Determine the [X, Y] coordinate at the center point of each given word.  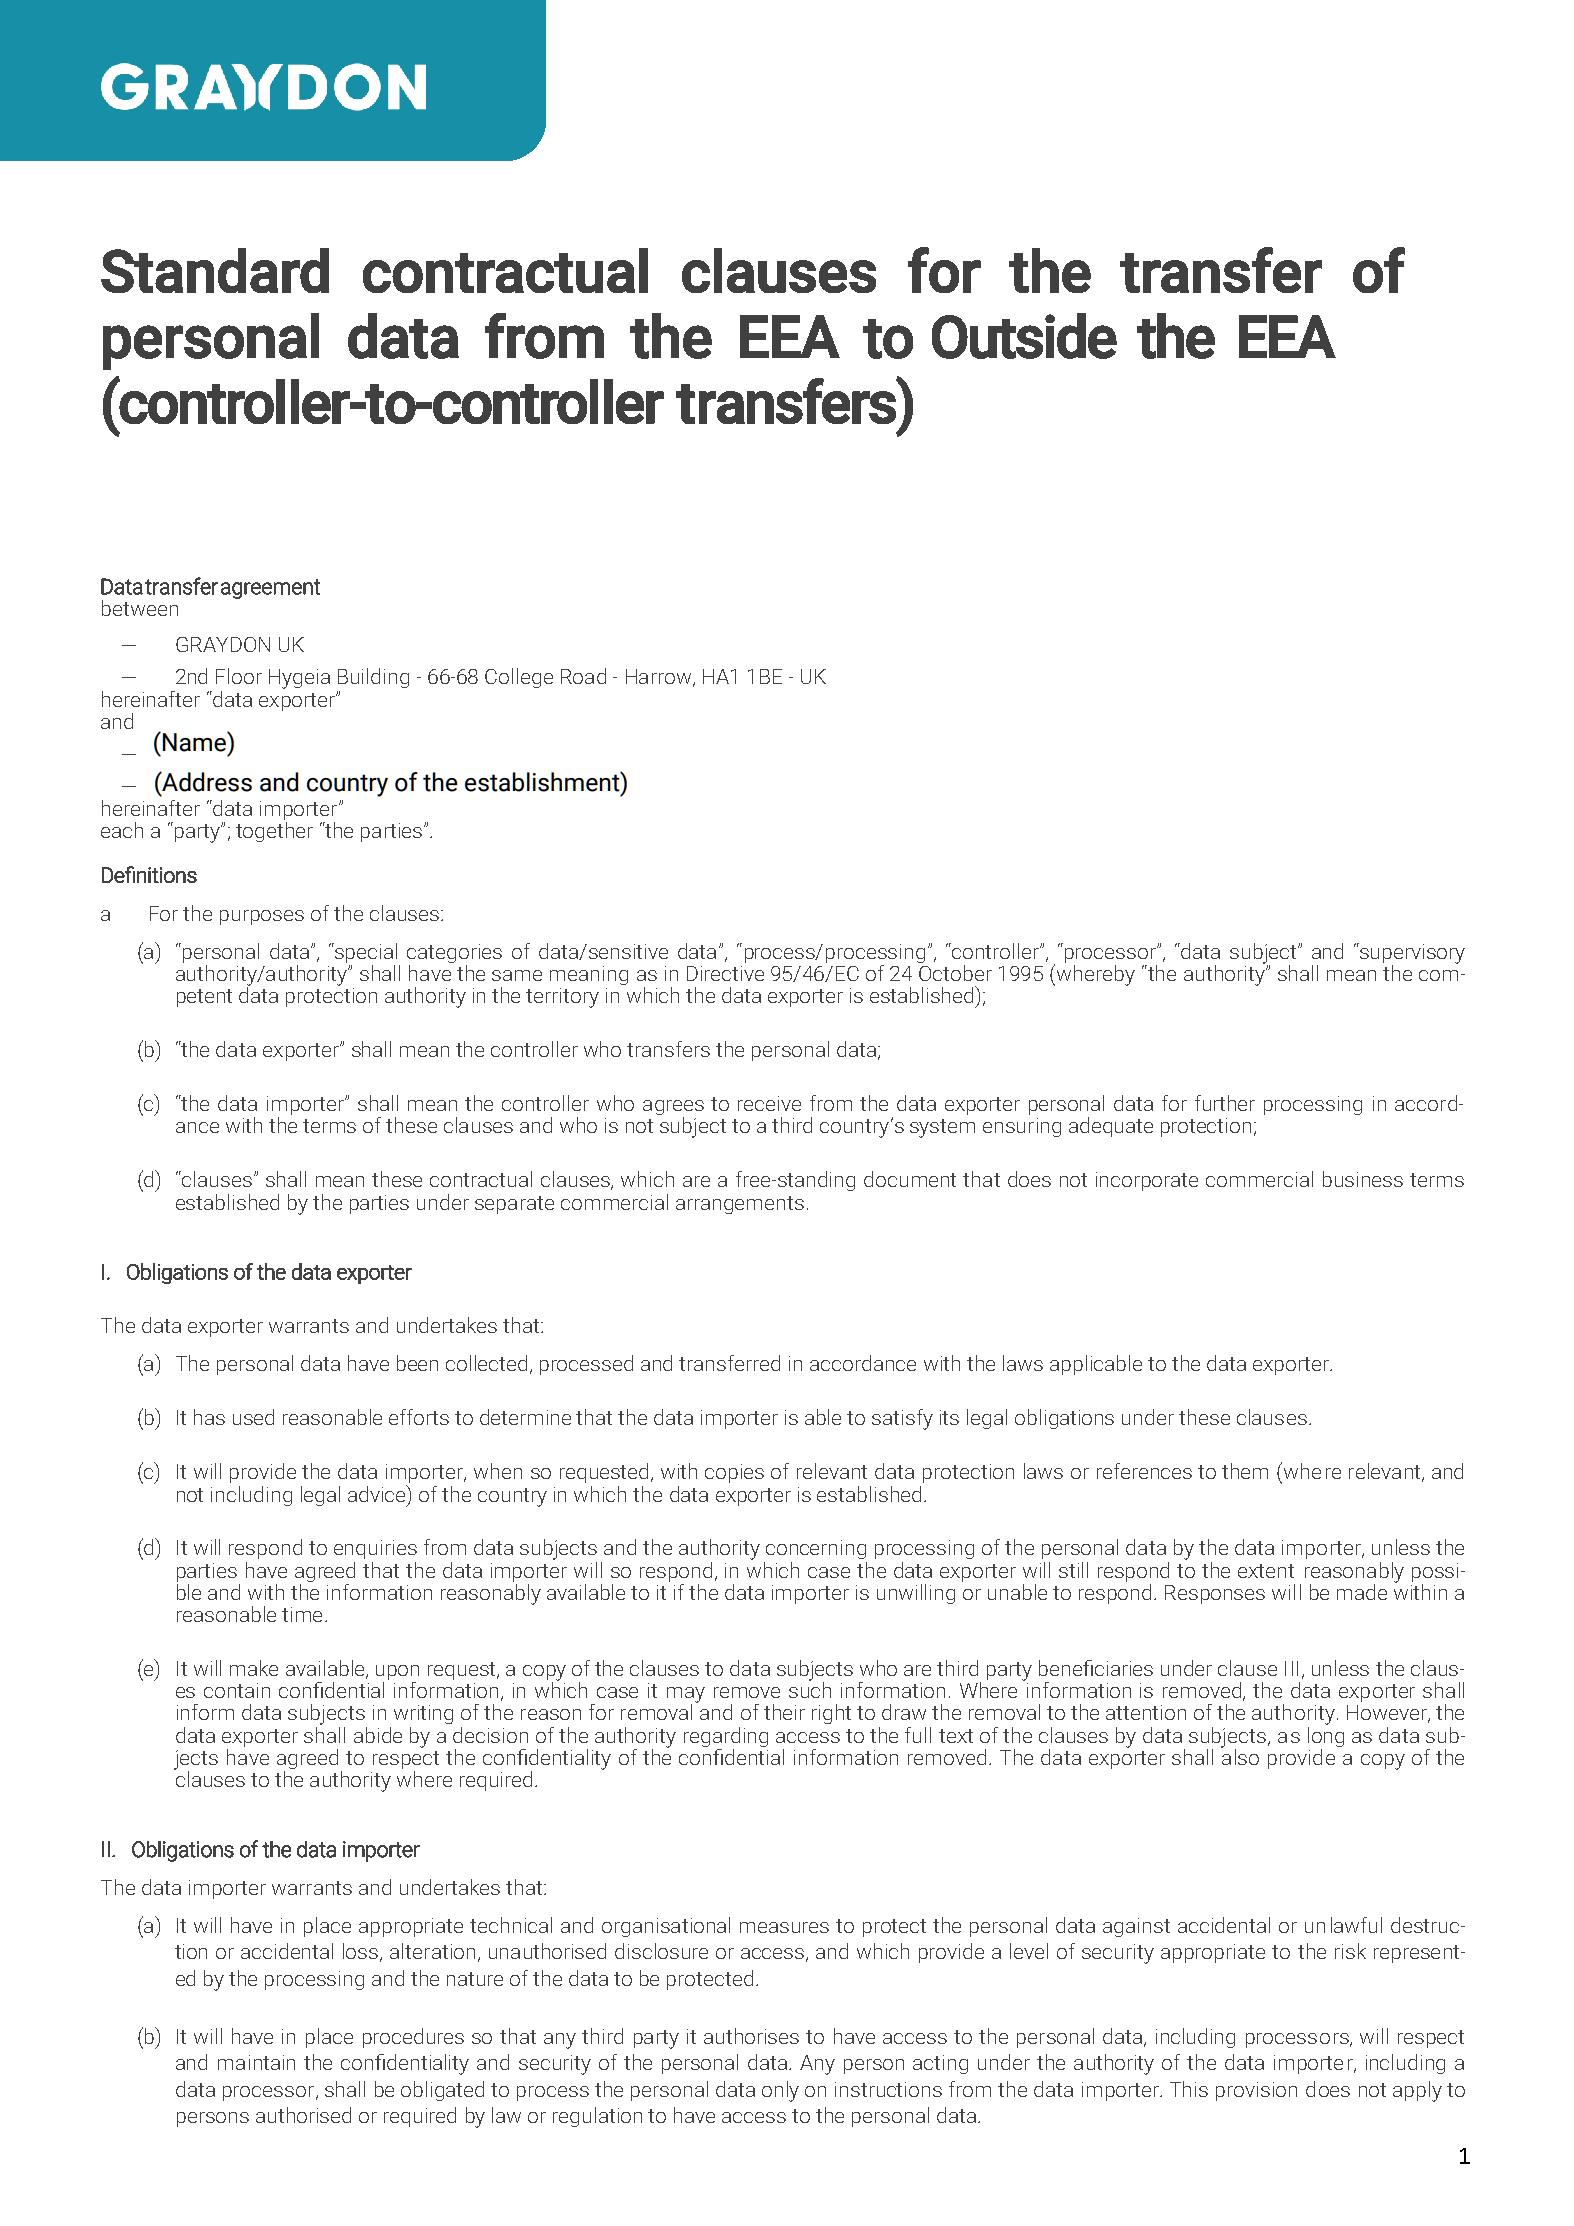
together [274, 832]
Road [583, 676]
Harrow [660, 678]
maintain [256, 2062]
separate [514, 1205]
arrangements [740, 1205]
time [302, 1614]
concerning [816, 1549]
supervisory [1411, 954]
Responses [1215, 1594]
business [1363, 1179]
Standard [215, 270]
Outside [1024, 336]
